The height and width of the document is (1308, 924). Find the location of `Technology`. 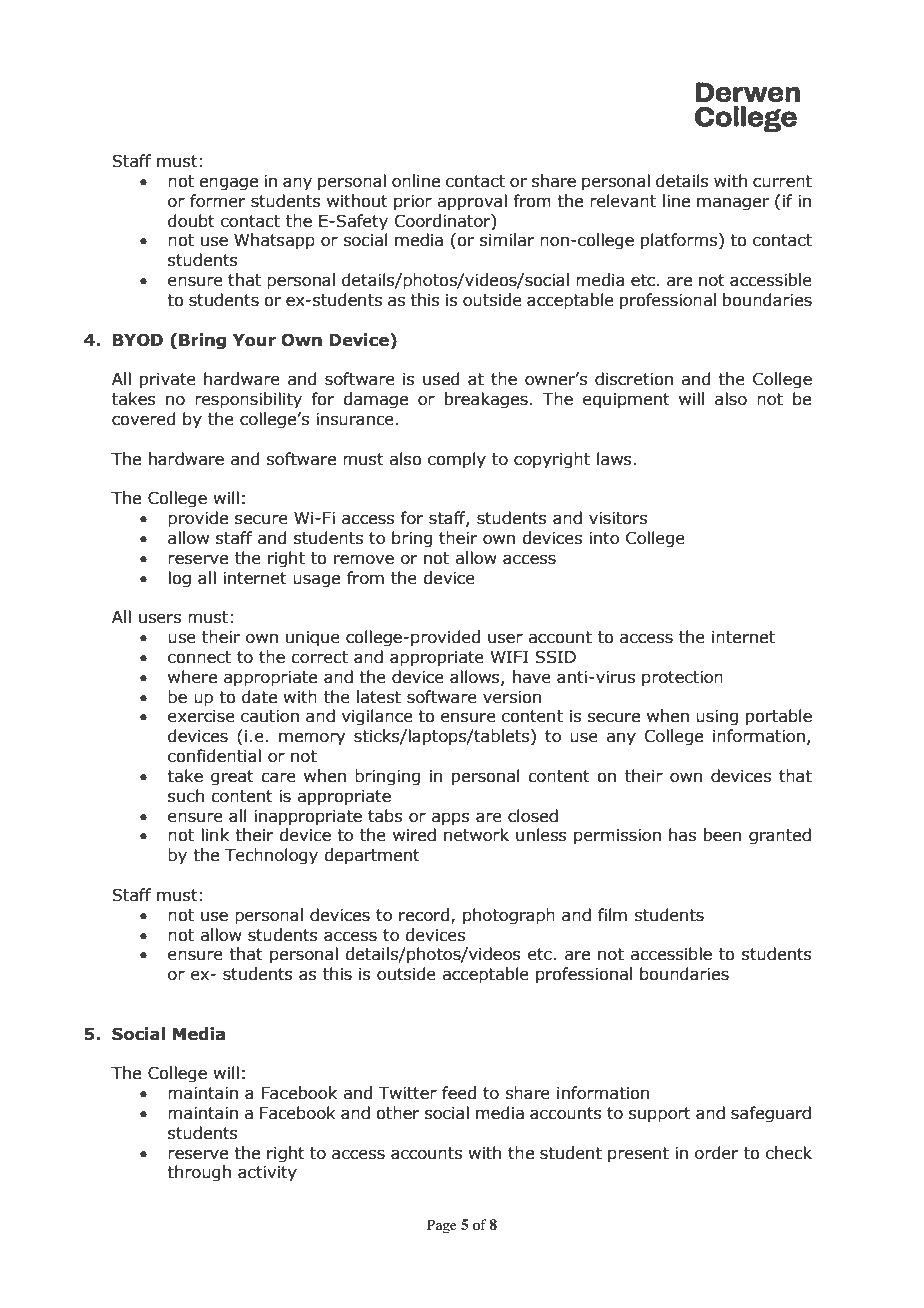

Technology is located at coordinates (271, 856).
